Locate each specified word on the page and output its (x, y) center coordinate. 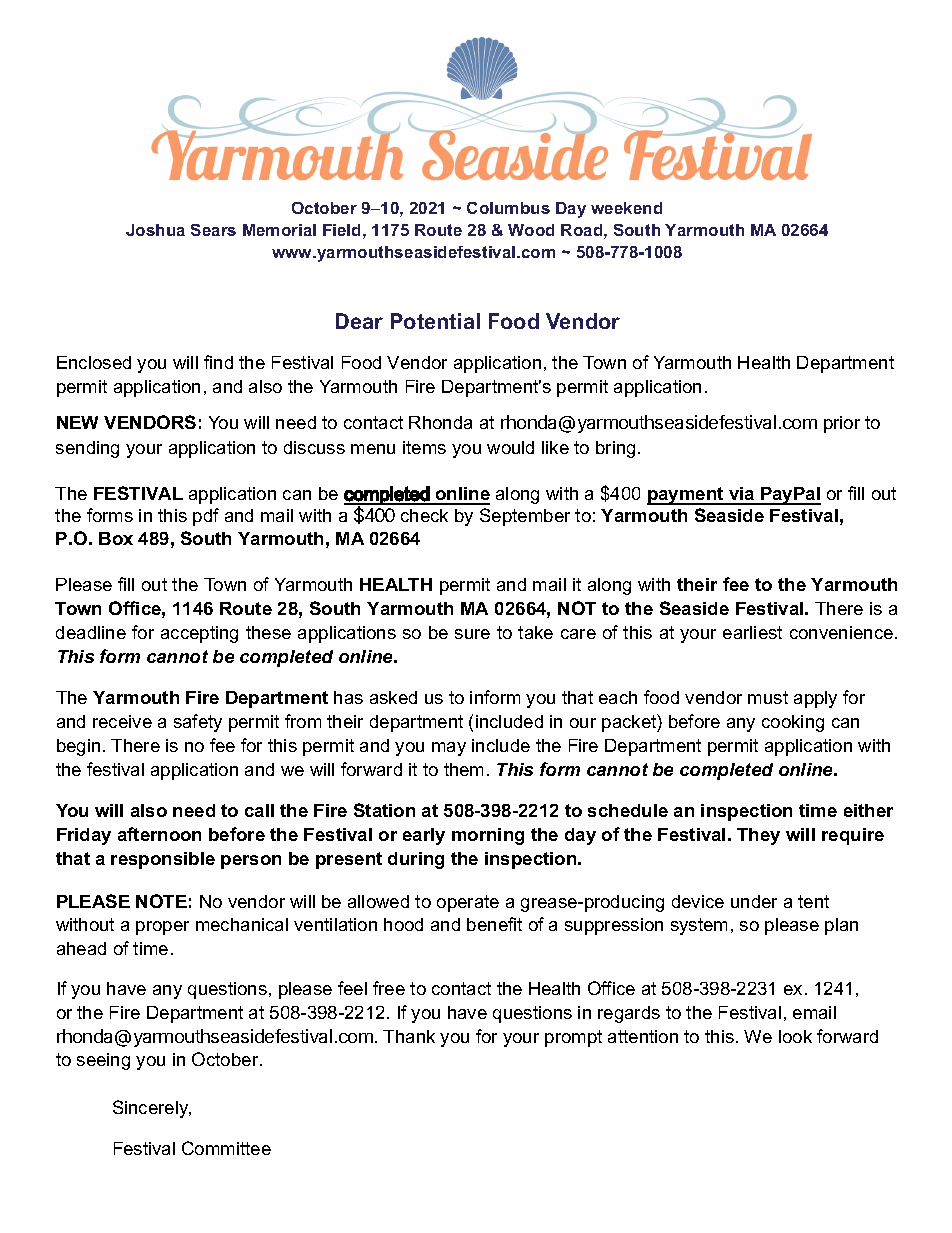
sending (87, 449)
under (754, 901)
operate (468, 903)
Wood (531, 230)
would (510, 447)
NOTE (161, 901)
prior (842, 424)
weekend (626, 208)
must (768, 697)
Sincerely (152, 1109)
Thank (409, 1036)
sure (472, 634)
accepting (199, 634)
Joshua (155, 230)
